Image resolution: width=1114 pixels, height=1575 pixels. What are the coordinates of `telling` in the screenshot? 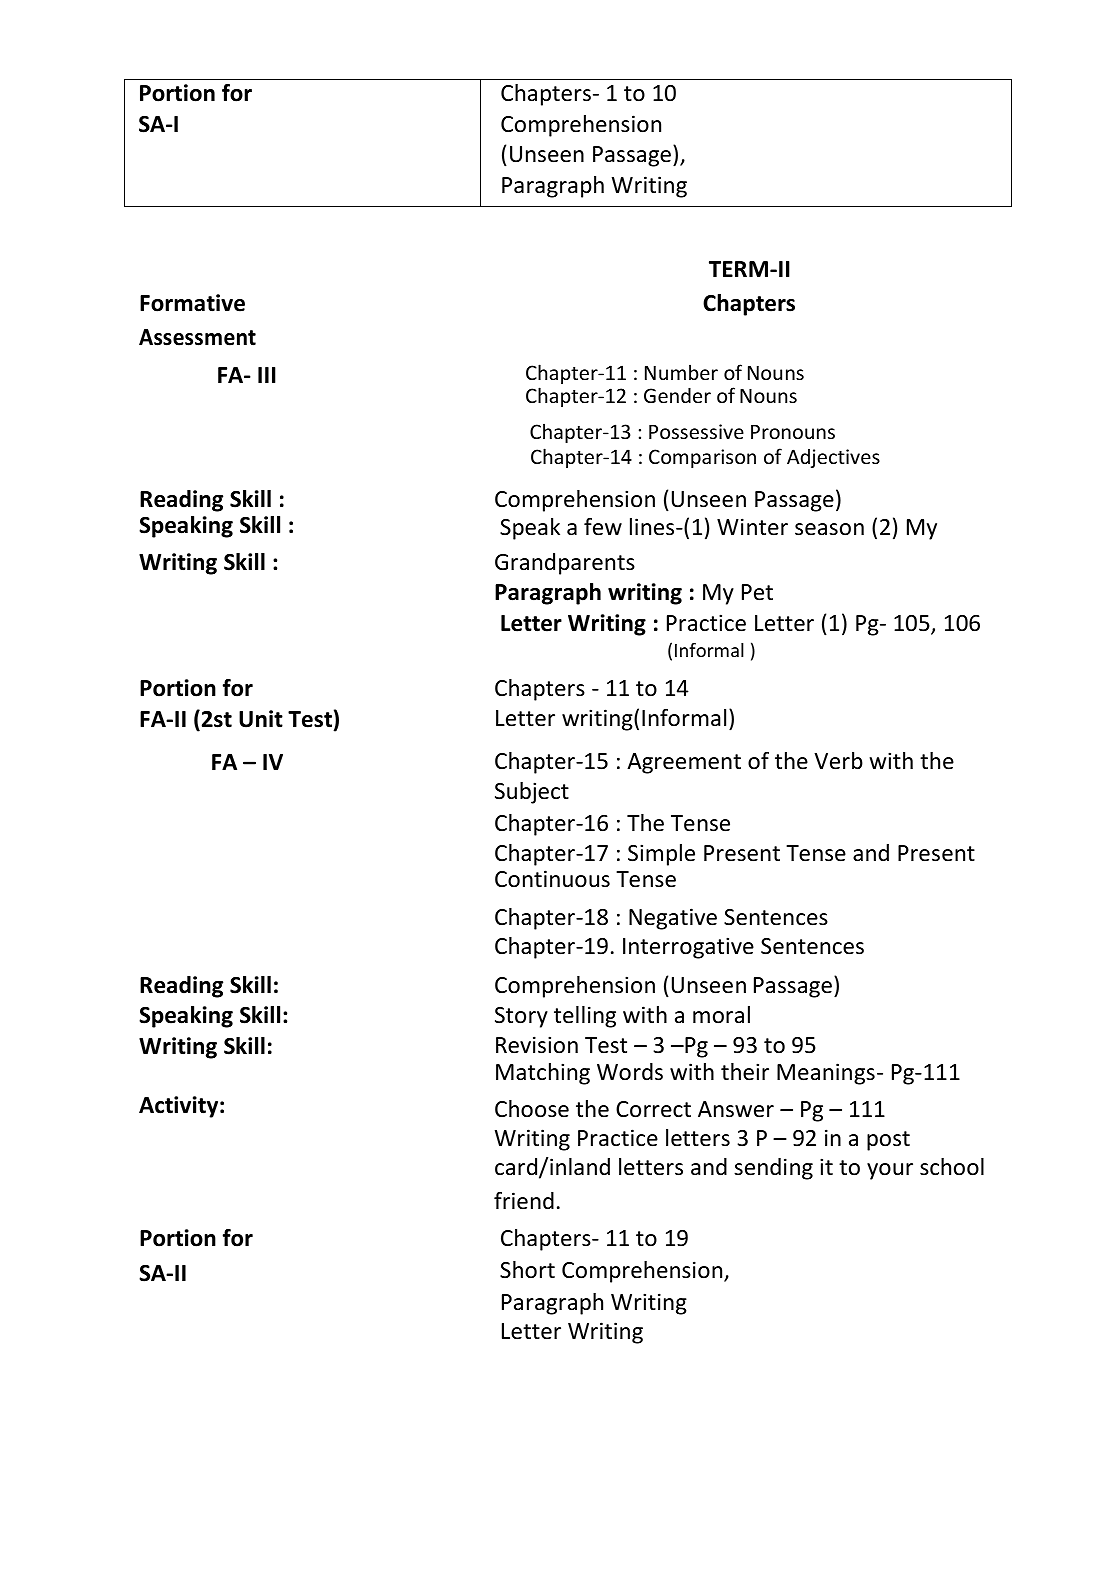 It's located at (585, 1017).
